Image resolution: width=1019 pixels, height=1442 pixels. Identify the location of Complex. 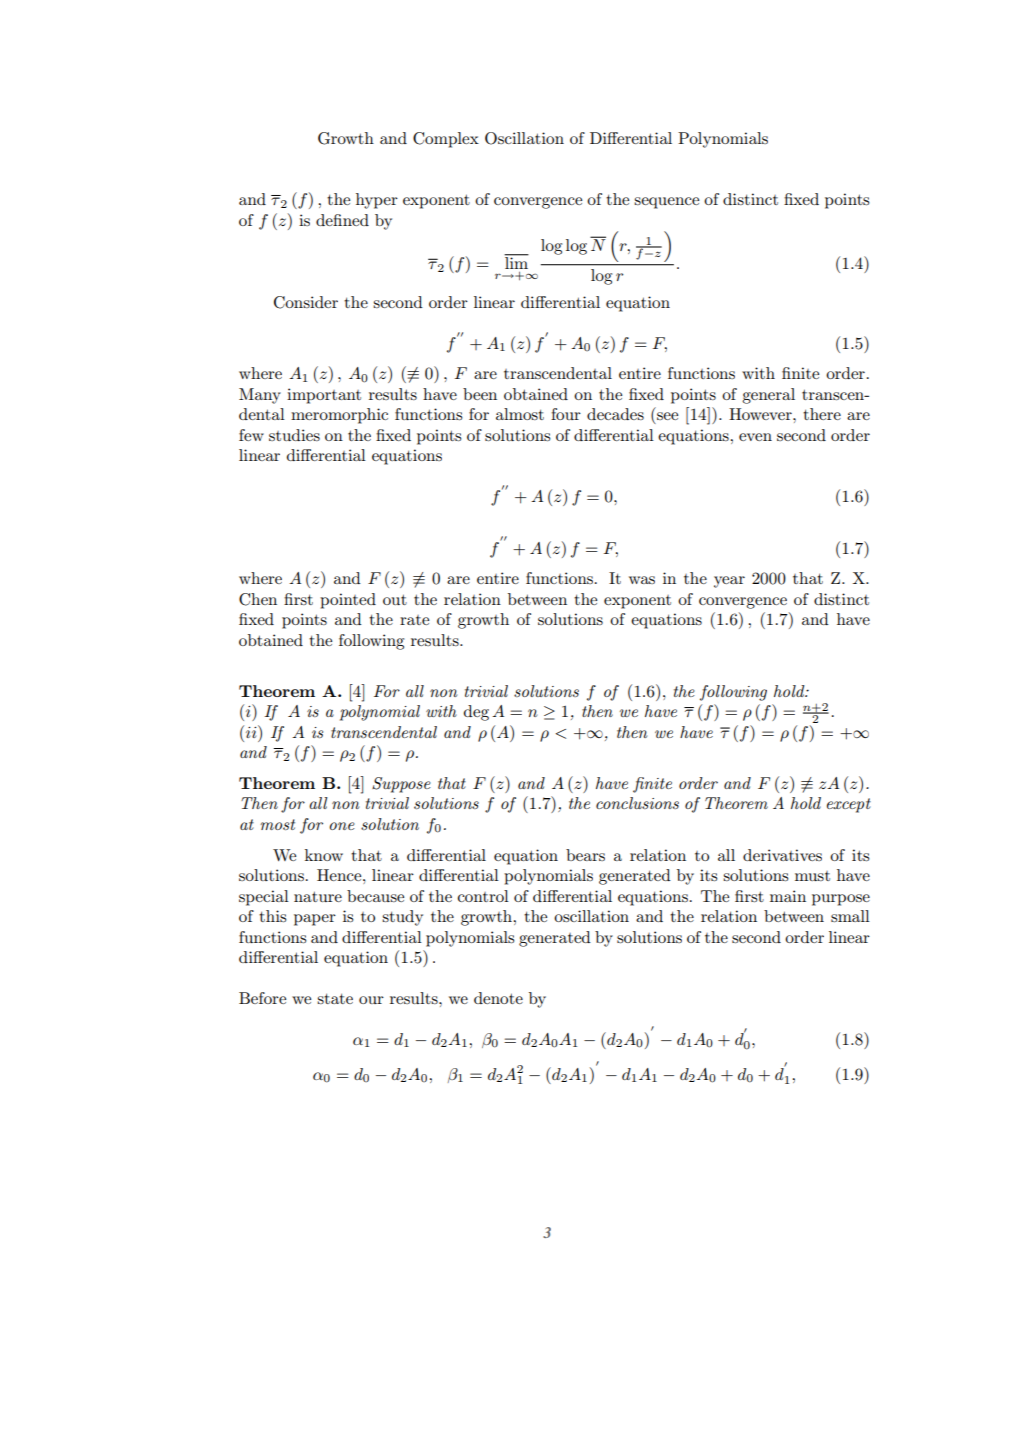
(446, 140).
